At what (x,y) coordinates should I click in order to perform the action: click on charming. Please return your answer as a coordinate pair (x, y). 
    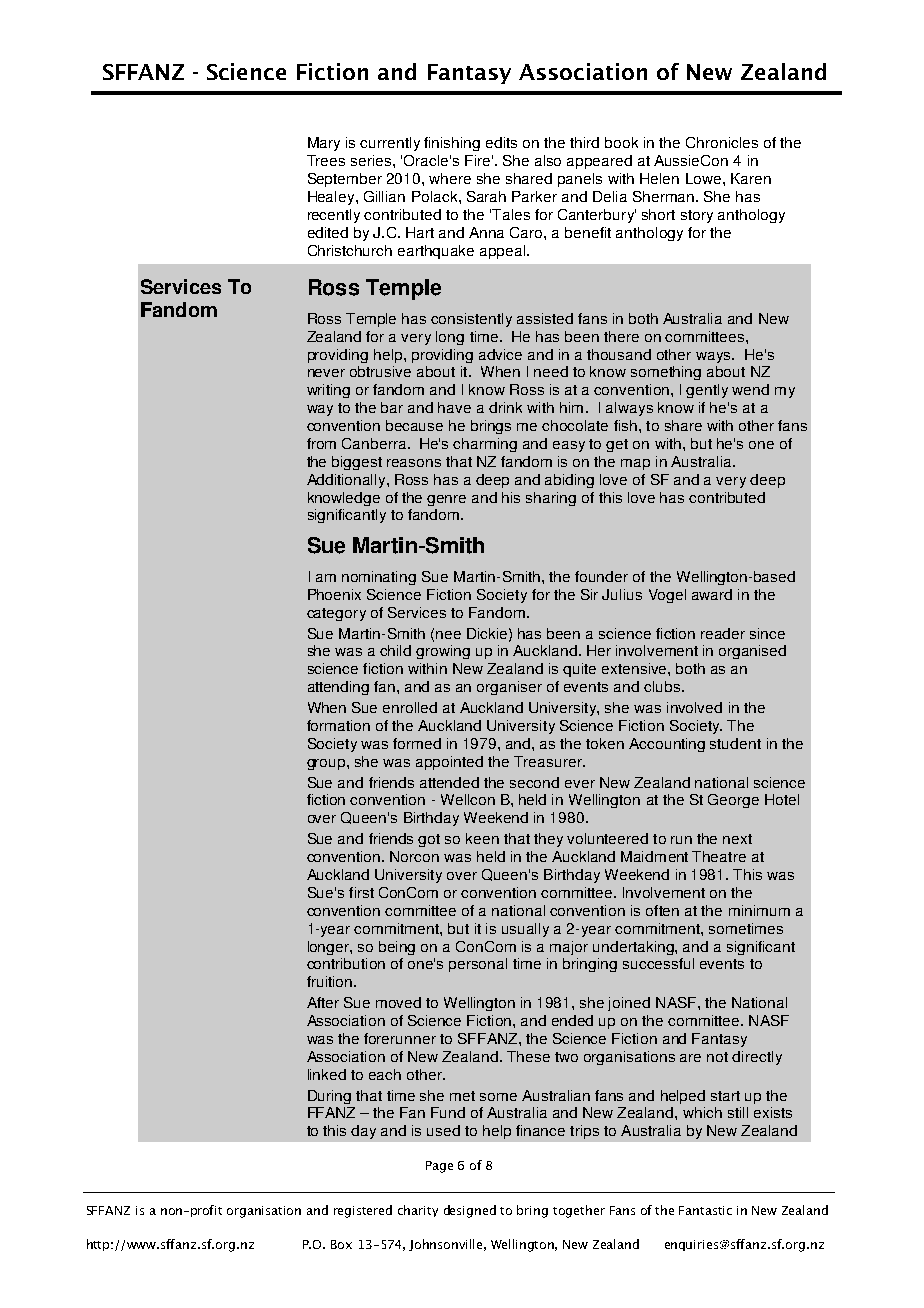
    Looking at the image, I should click on (485, 445).
